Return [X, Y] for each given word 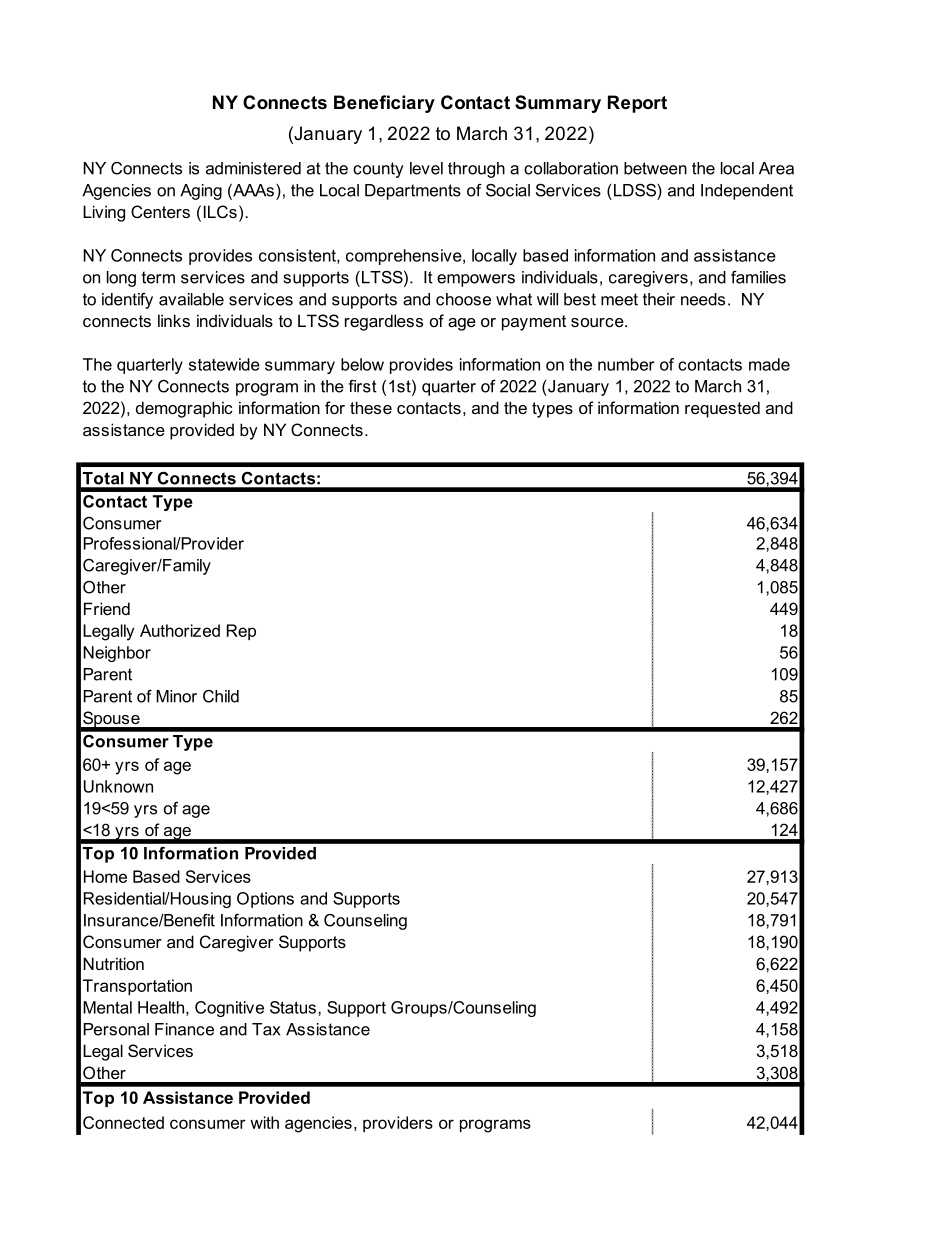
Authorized [180, 630]
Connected [123, 1122]
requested [722, 409]
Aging [201, 192]
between [655, 168]
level [426, 168]
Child [221, 696]
